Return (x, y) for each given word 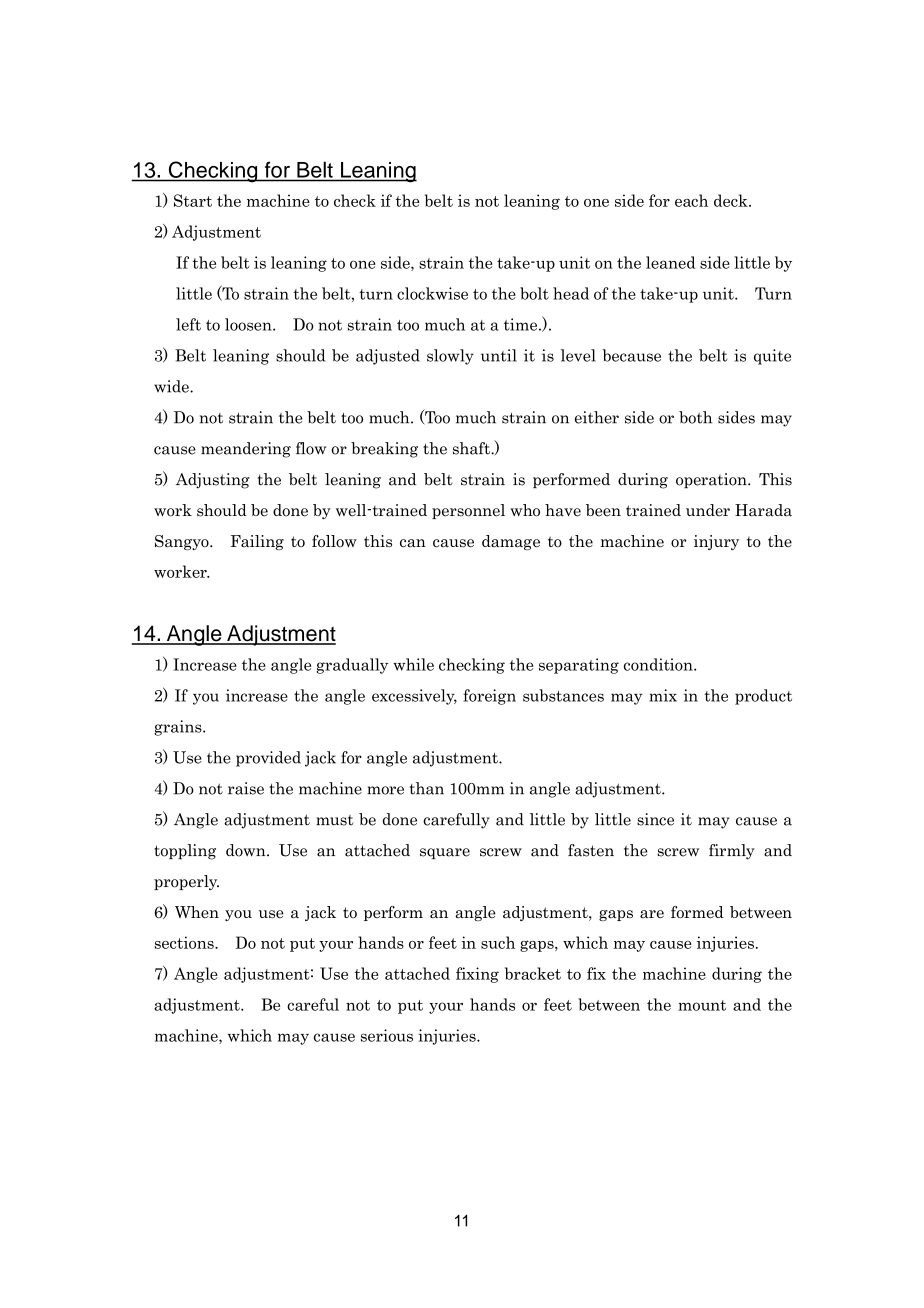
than (426, 788)
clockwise (432, 293)
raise (246, 788)
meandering (246, 450)
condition (659, 664)
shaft (472, 448)
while (413, 664)
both (695, 417)
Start (193, 200)
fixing (477, 975)
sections (185, 942)
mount (702, 1005)
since (655, 819)
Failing (257, 542)
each (691, 200)
